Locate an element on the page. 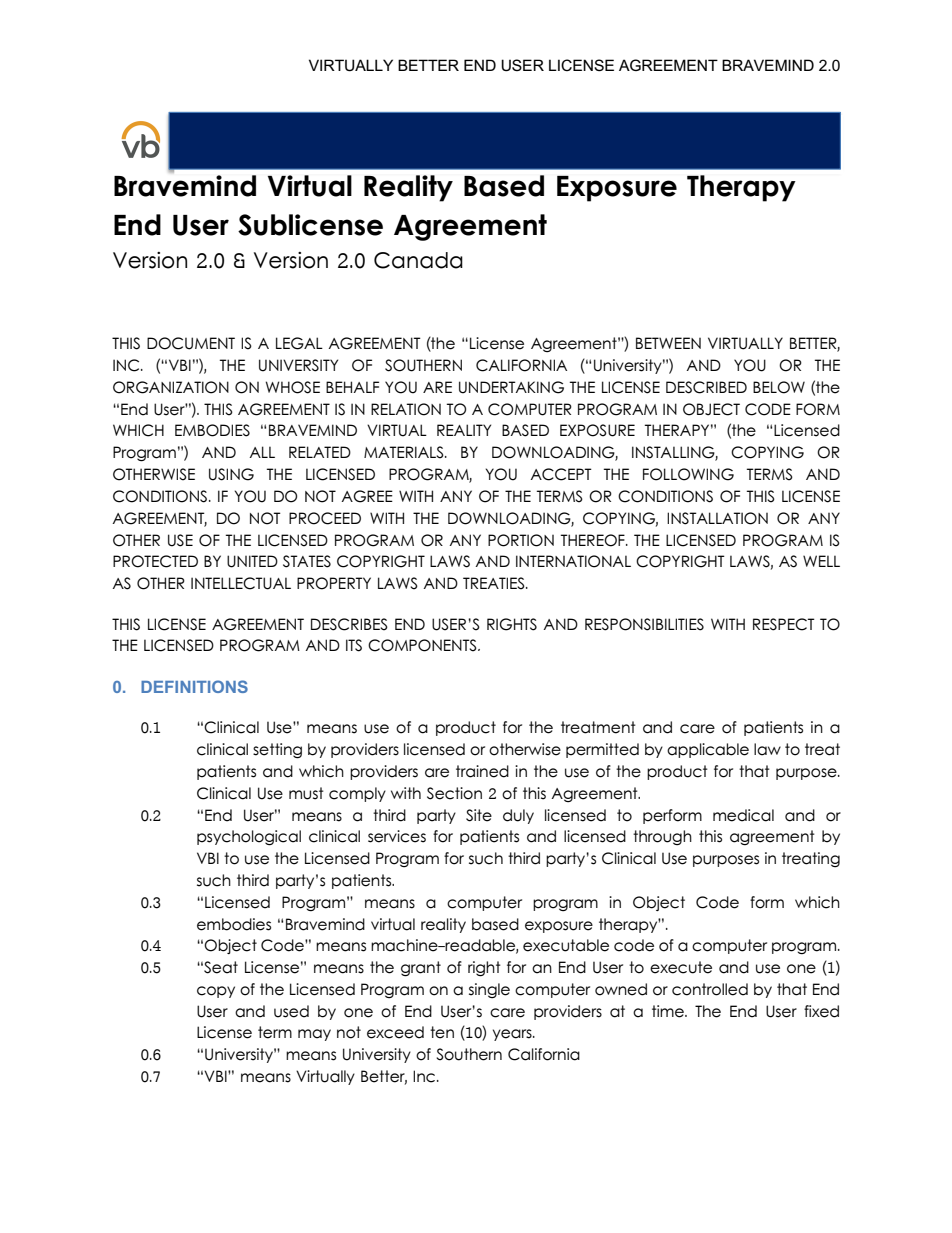 The height and width of the image is (1233, 952). controlled is located at coordinates (710, 989).
